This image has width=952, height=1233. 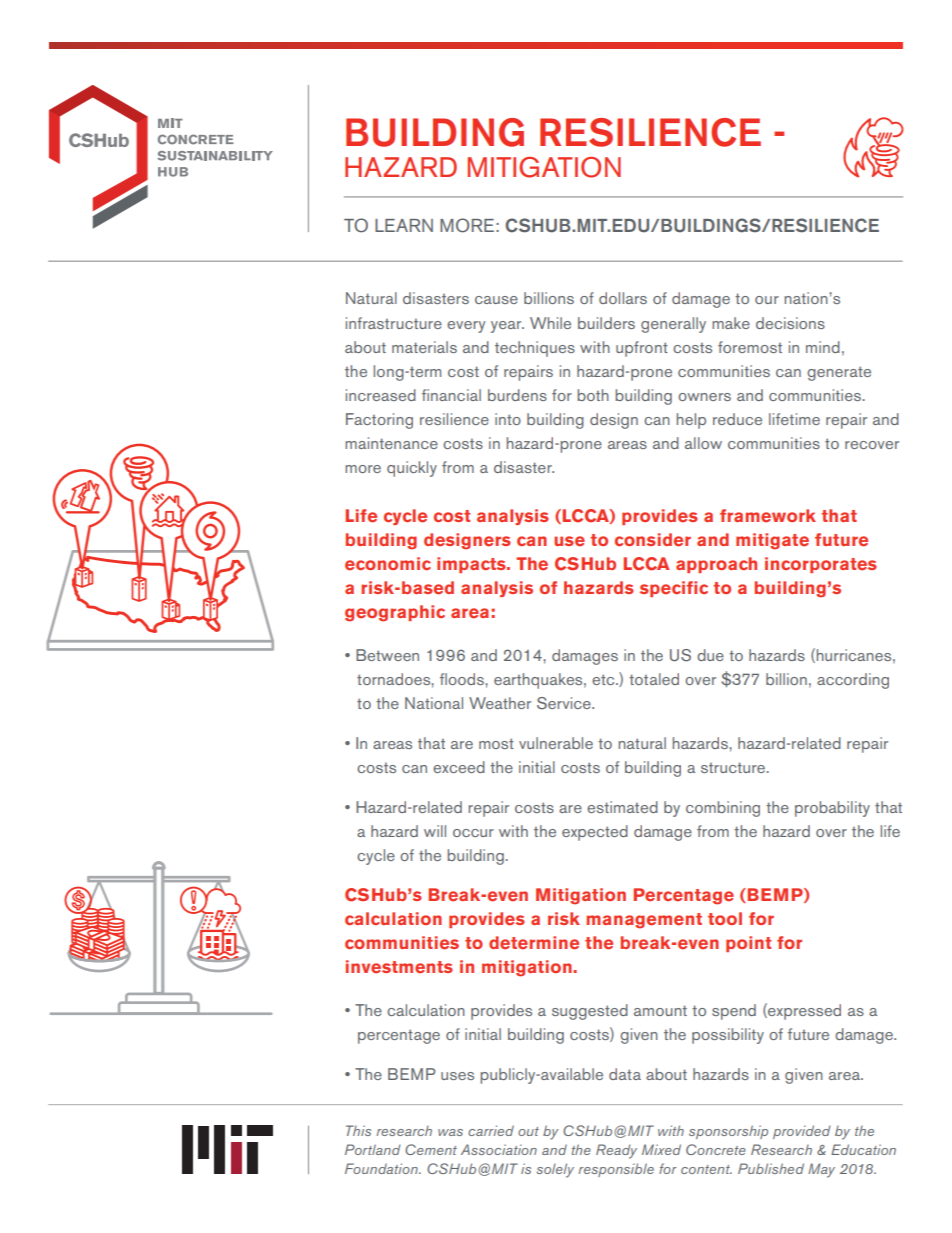 What do you see at coordinates (431, 1149) in the image?
I see `Cement` at bounding box center [431, 1149].
